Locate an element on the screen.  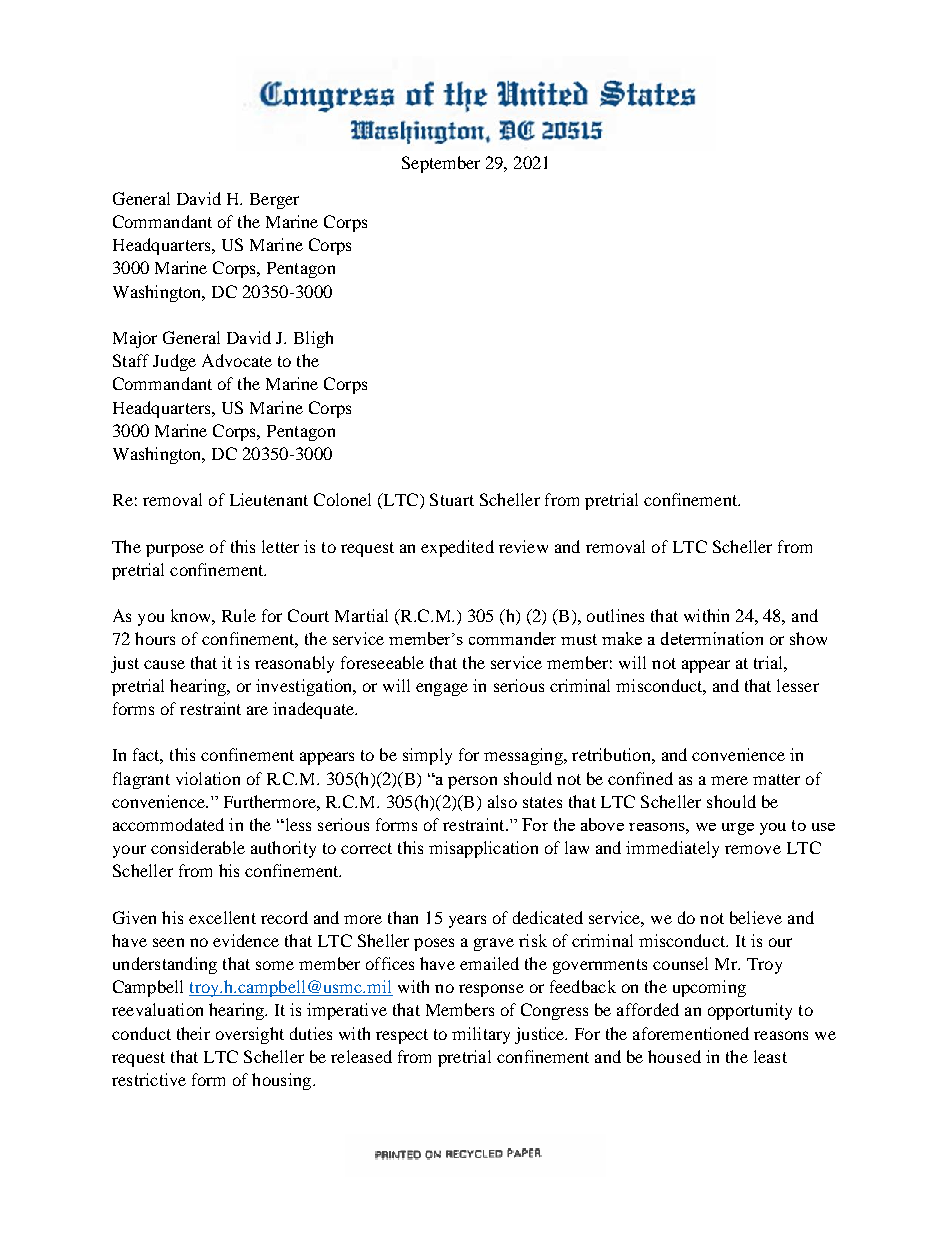
September is located at coordinates (441, 164).
